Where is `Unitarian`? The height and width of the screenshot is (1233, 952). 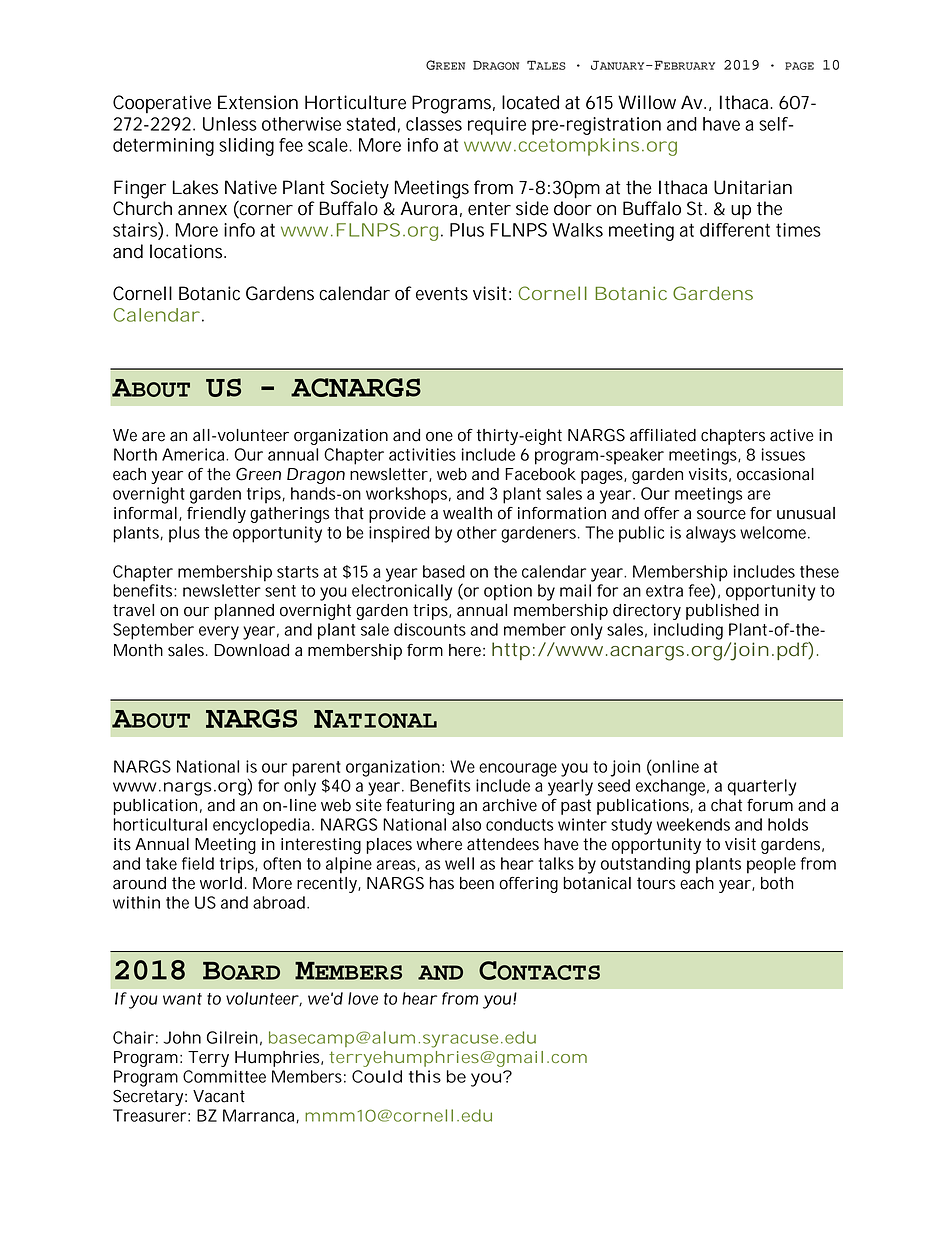 Unitarian is located at coordinates (753, 187).
